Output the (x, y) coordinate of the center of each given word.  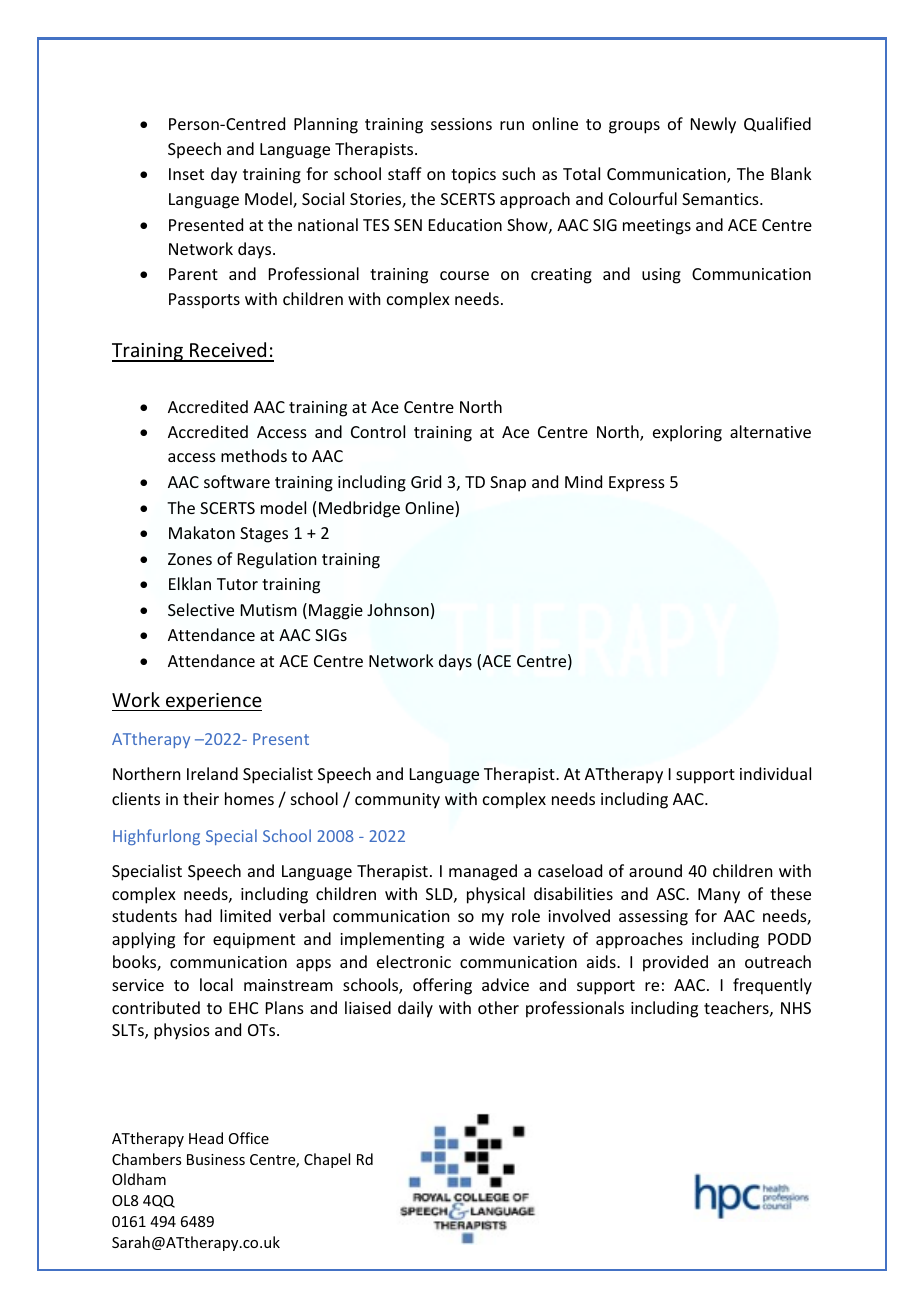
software (237, 481)
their (201, 798)
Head (206, 1138)
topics (473, 176)
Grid (426, 481)
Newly (713, 125)
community (397, 801)
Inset (186, 174)
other (498, 1007)
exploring (687, 433)
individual (775, 773)
